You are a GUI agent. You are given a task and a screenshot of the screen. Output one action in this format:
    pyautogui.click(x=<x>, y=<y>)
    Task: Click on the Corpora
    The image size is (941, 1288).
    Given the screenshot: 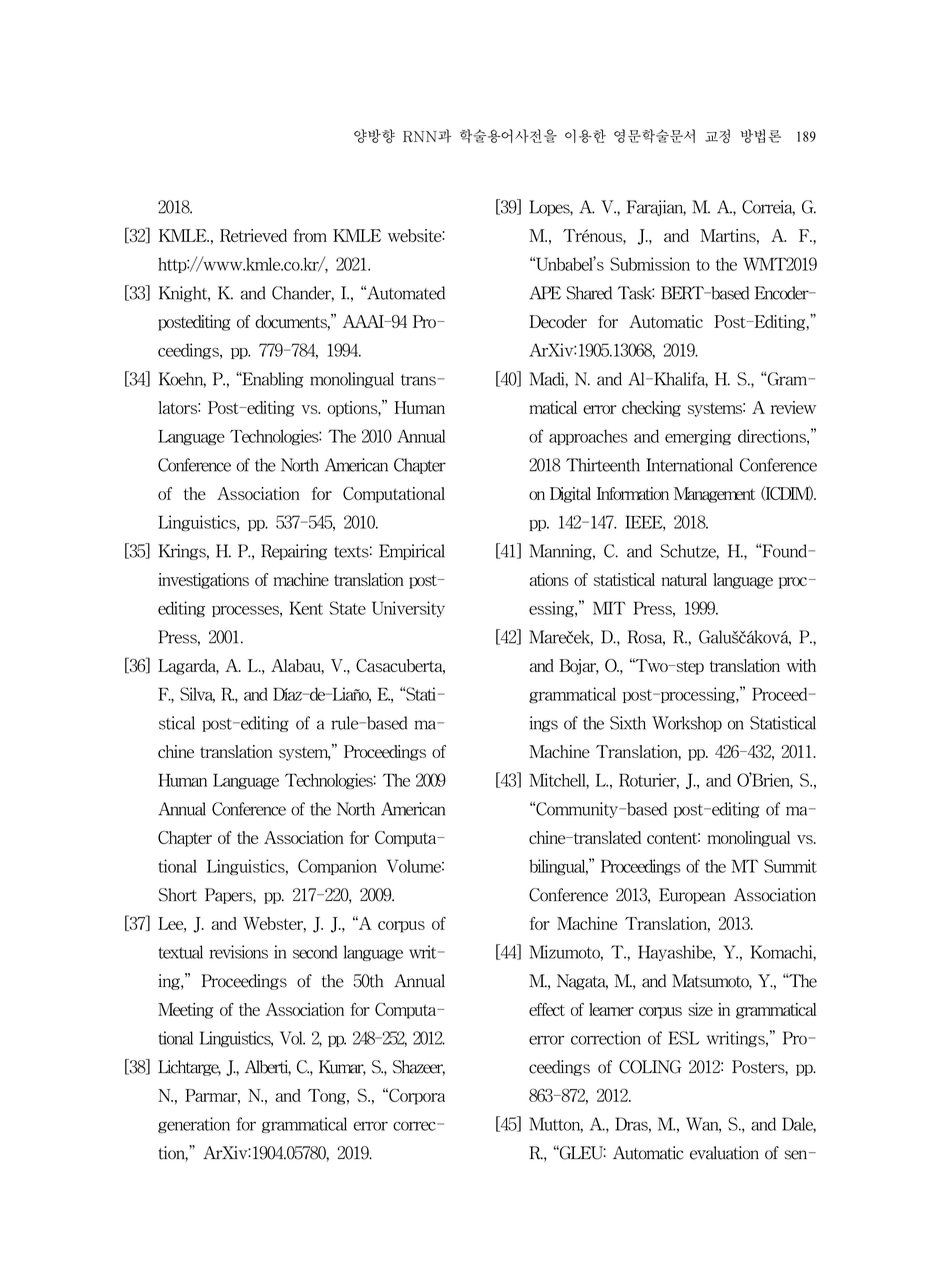 What is the action you would take?
    pyautogui.click(x=416, y=1096)
